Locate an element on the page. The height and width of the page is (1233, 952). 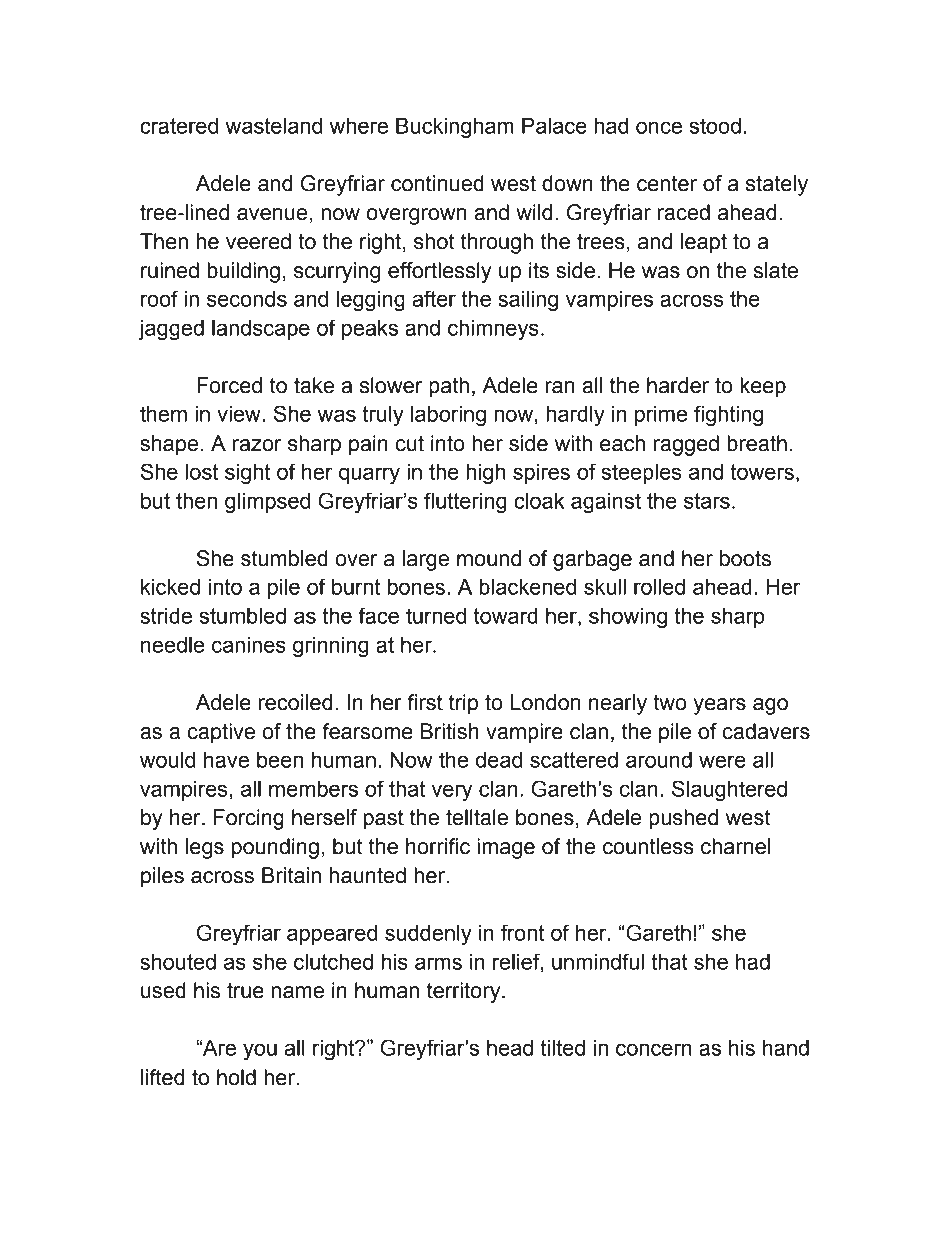
ragged is located at coordinates (686, 445).
